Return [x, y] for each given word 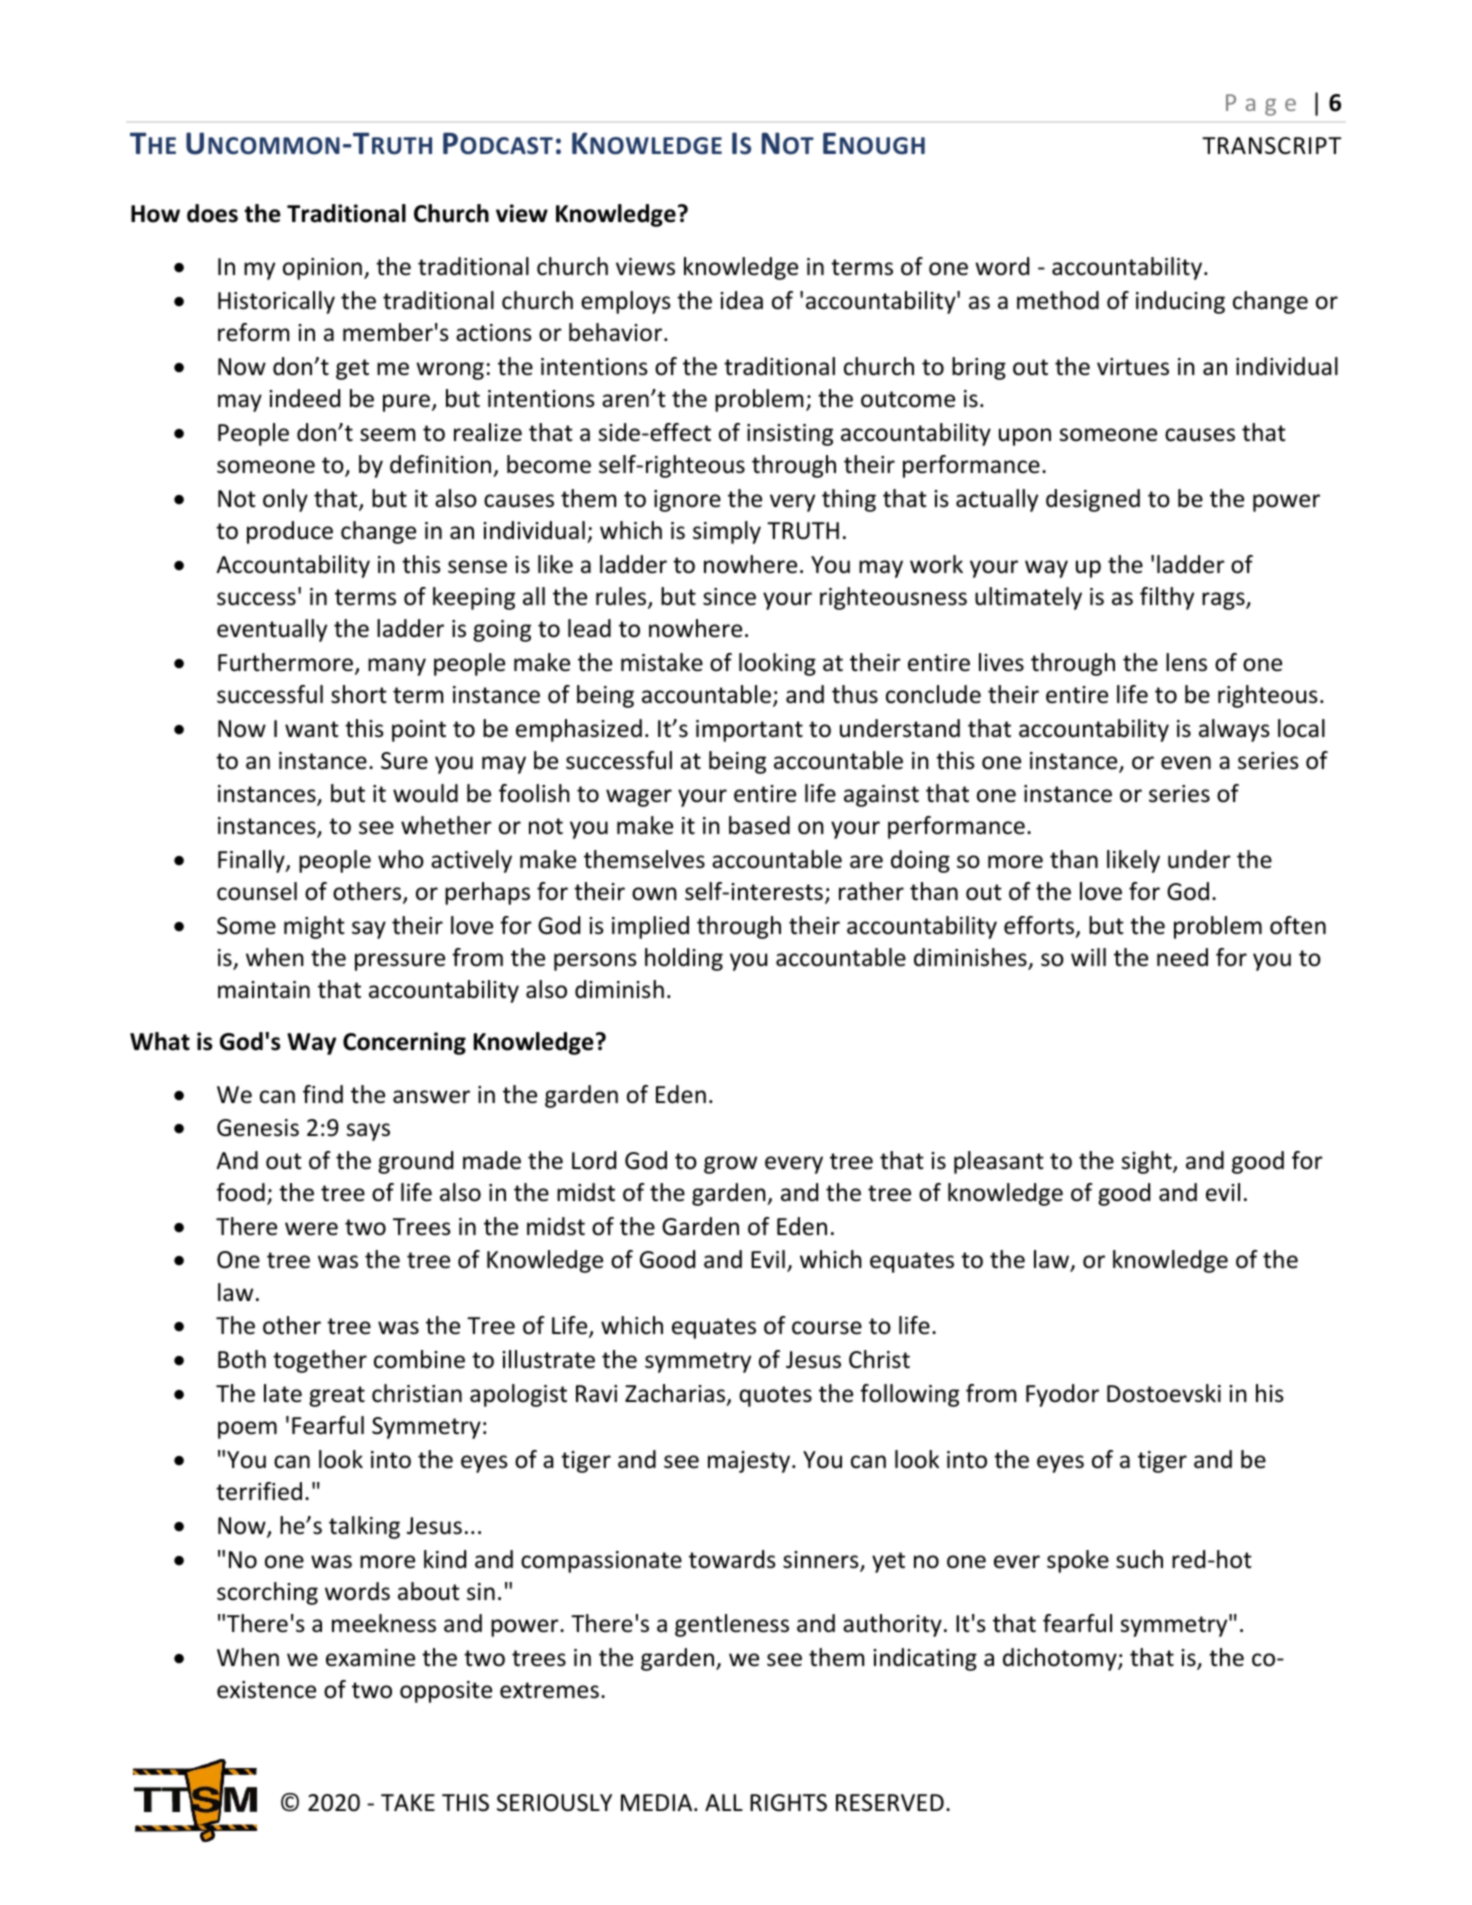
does [212, 213]
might [314, 927]
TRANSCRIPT [1271, 146]
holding [684, 959]
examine [370, 1658]
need [1182, 957]
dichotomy [1061, 1659]
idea [741, 300]
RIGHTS [788, 1803]
